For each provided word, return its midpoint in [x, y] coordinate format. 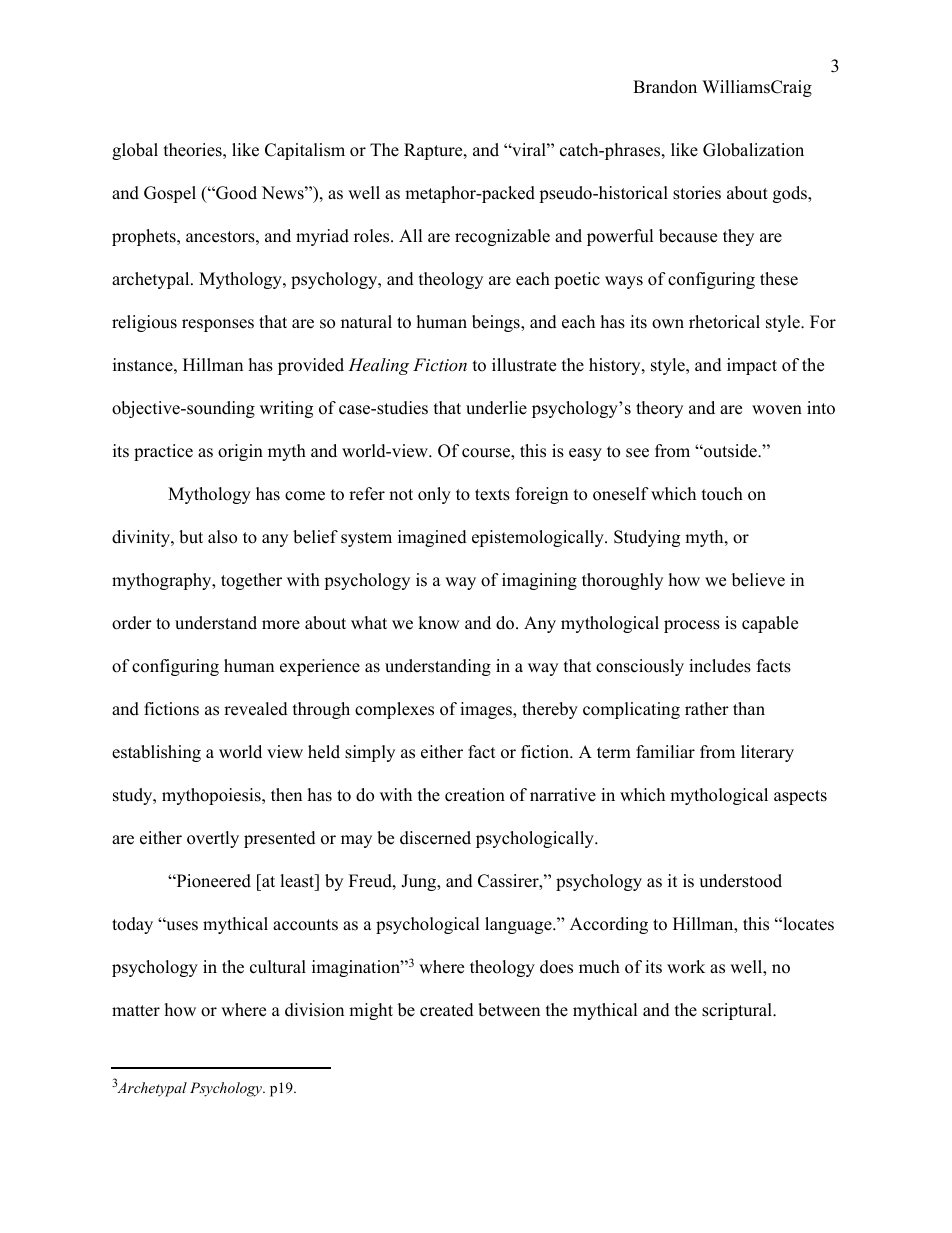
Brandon [665, 87]
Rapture [434, 151]
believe [758, 580]
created [447, 1010]
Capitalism [305, 151]
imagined [432, 538]
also [222, 537]
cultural [278, 967]
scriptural [738, 1011]
